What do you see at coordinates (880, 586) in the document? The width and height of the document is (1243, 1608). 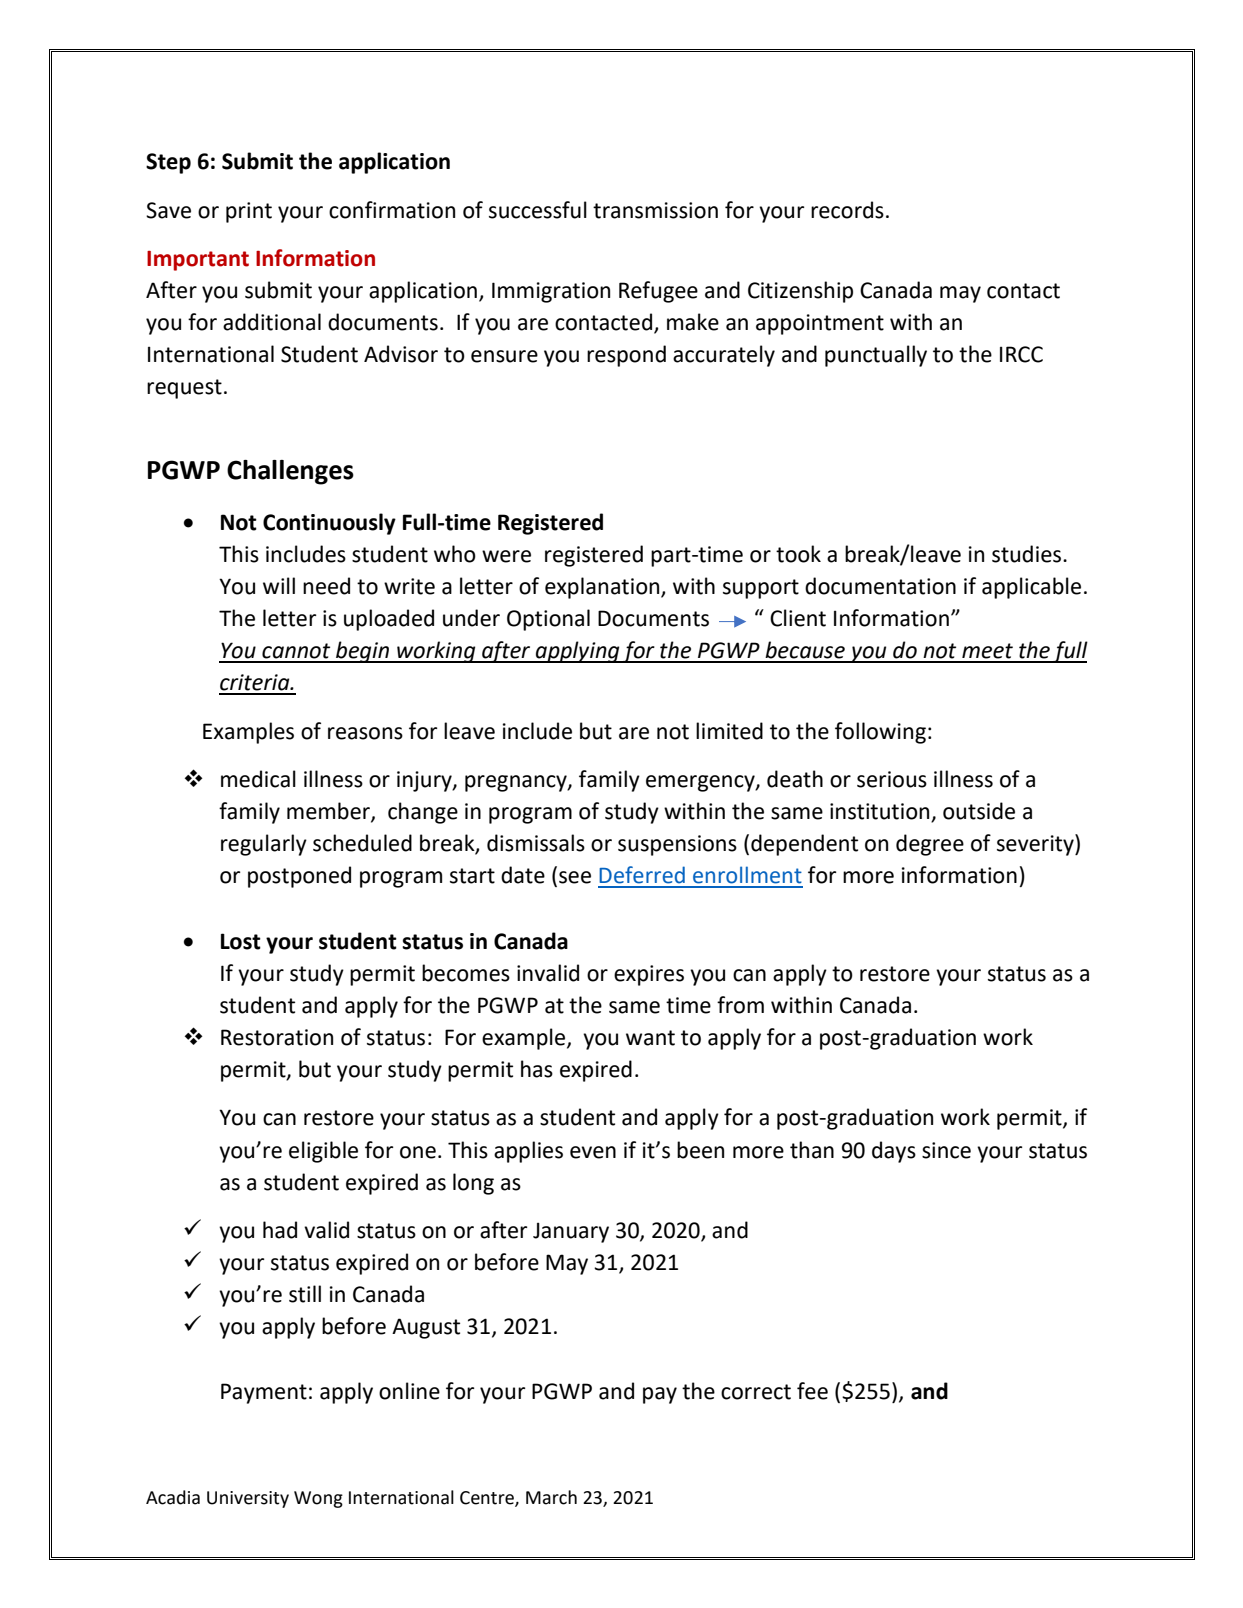 I see `documentation` at bounding box center [880, 586].
